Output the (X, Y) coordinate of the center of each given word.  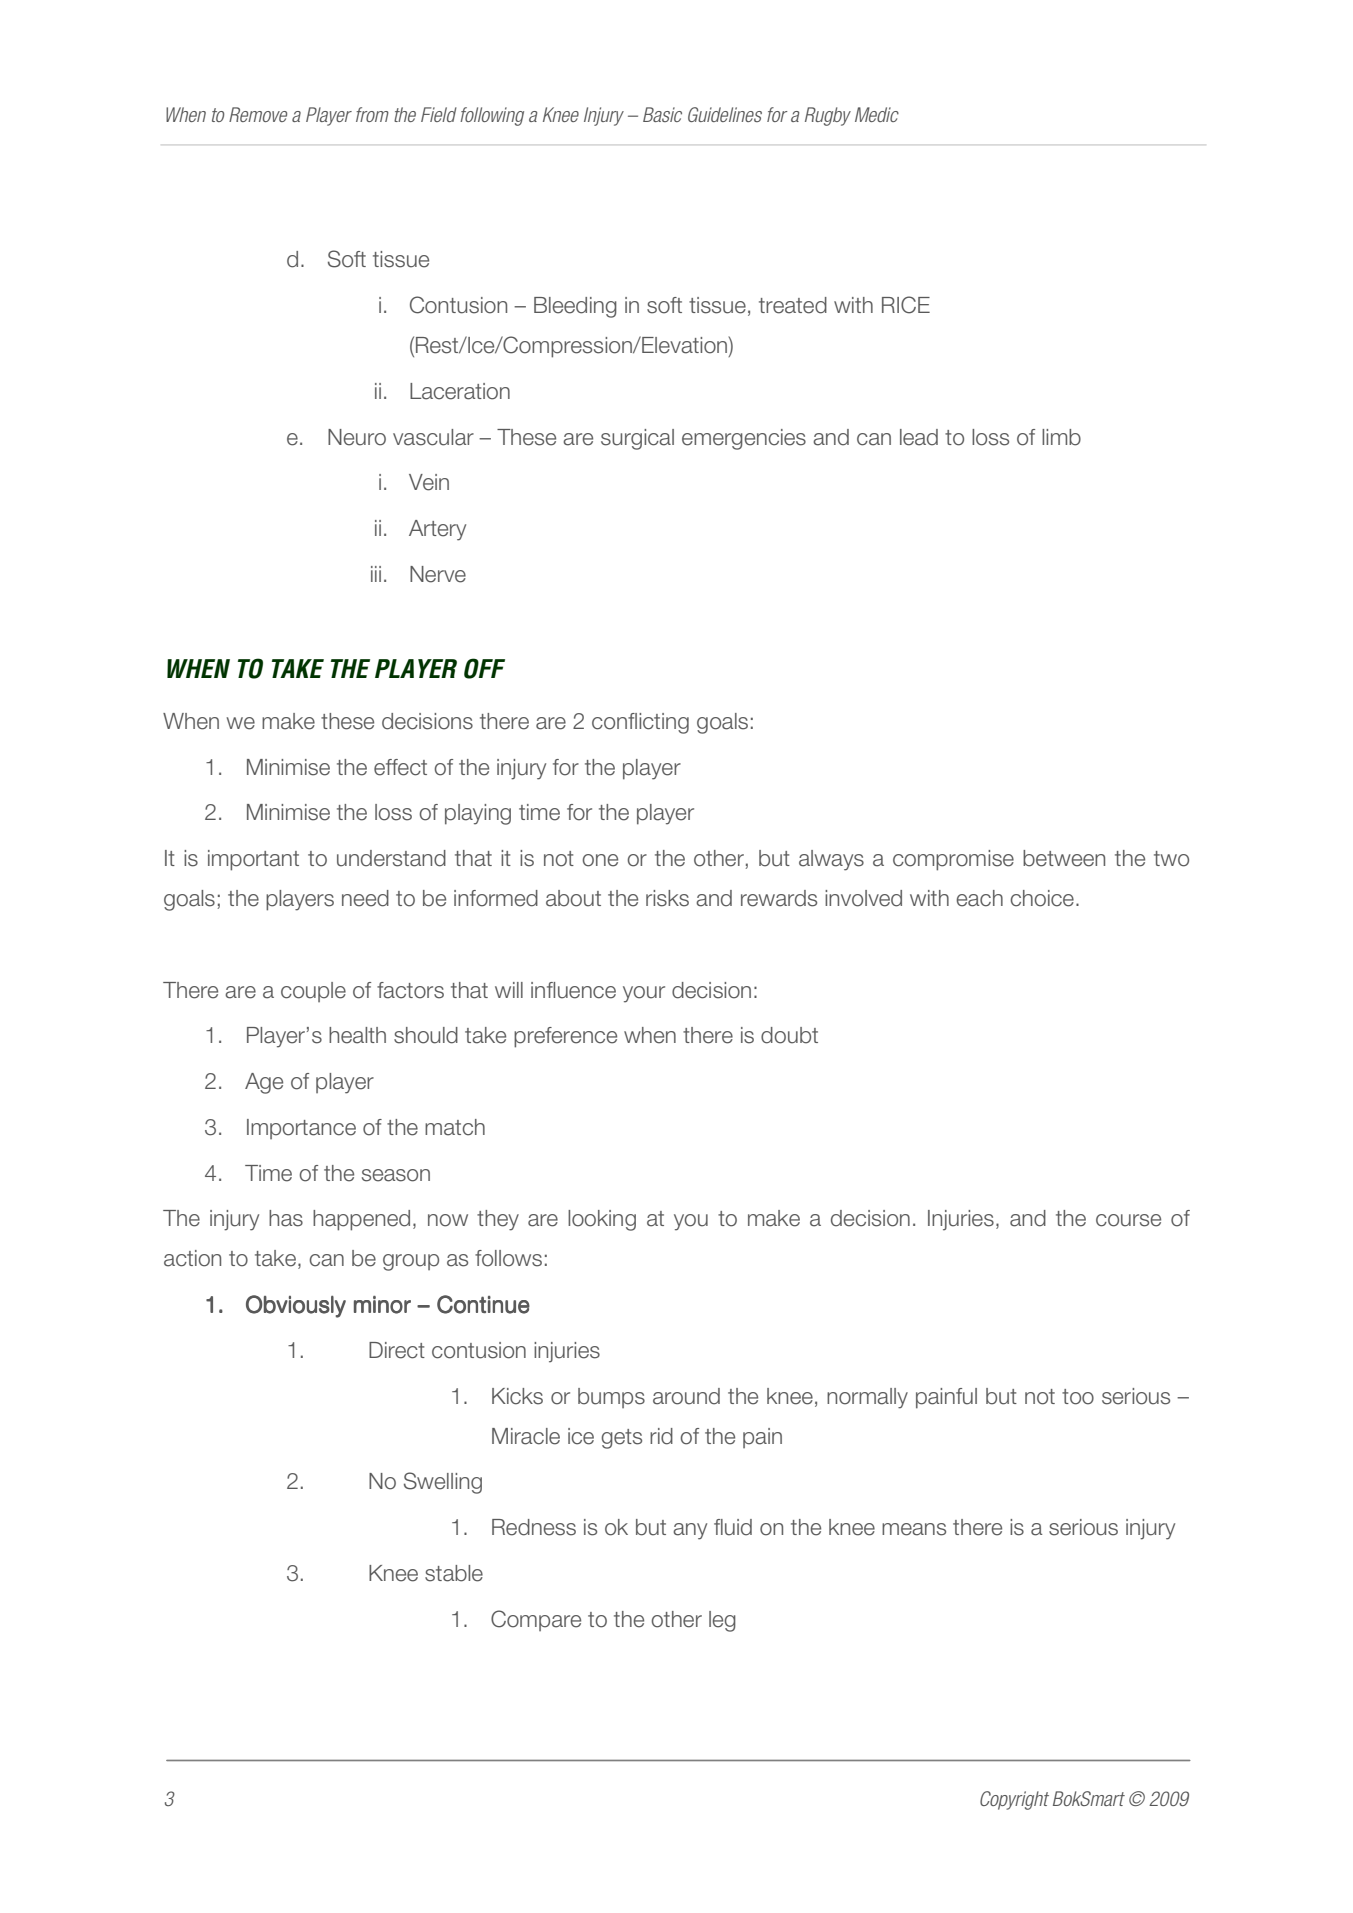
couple (313, 992)
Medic (877, 114)
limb (1061, 437)
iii (376, 574)
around (686, 1396)
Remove (258, 114)
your (644, 994)
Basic (662, 114)
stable (454, 1573)
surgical (637, 439)
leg (722, 1621)
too (1078, 1397)
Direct (397, 1350)
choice (1042, 898)
